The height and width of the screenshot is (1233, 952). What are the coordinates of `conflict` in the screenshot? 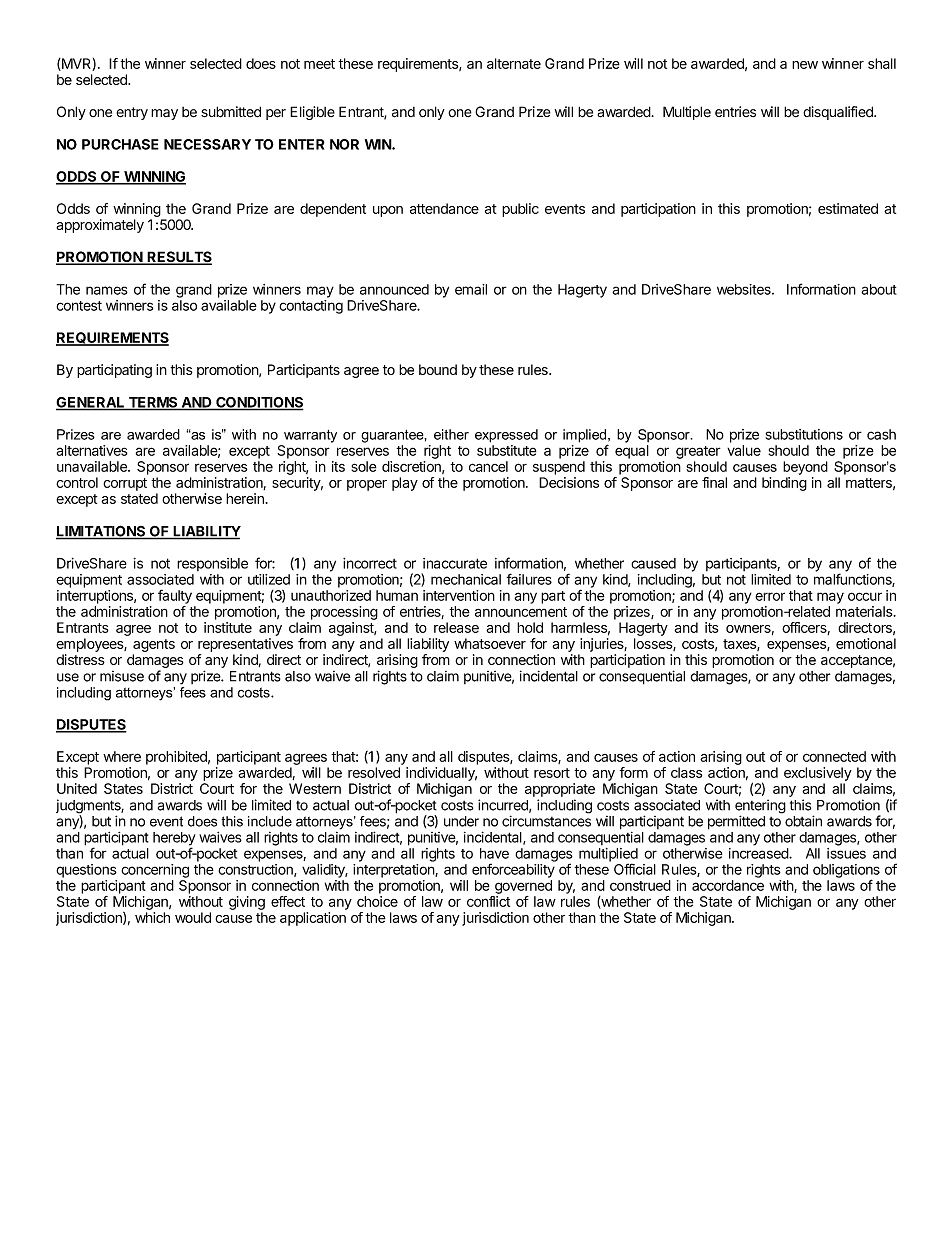 It's located at (488, 901).
